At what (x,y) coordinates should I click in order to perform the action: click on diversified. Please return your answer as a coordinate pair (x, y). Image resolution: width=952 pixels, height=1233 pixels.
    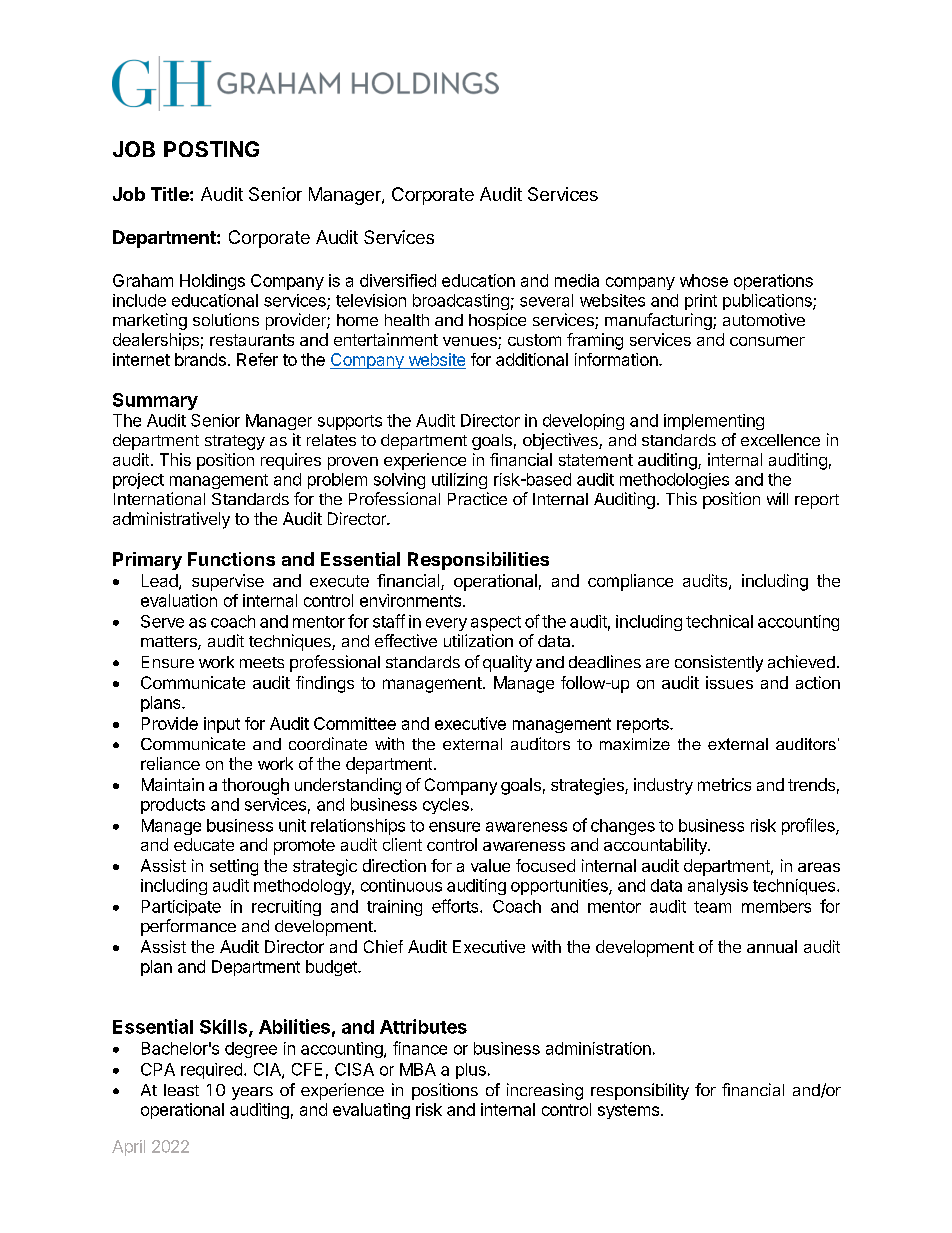
    Looking at the image, I should click on (398, 280).
